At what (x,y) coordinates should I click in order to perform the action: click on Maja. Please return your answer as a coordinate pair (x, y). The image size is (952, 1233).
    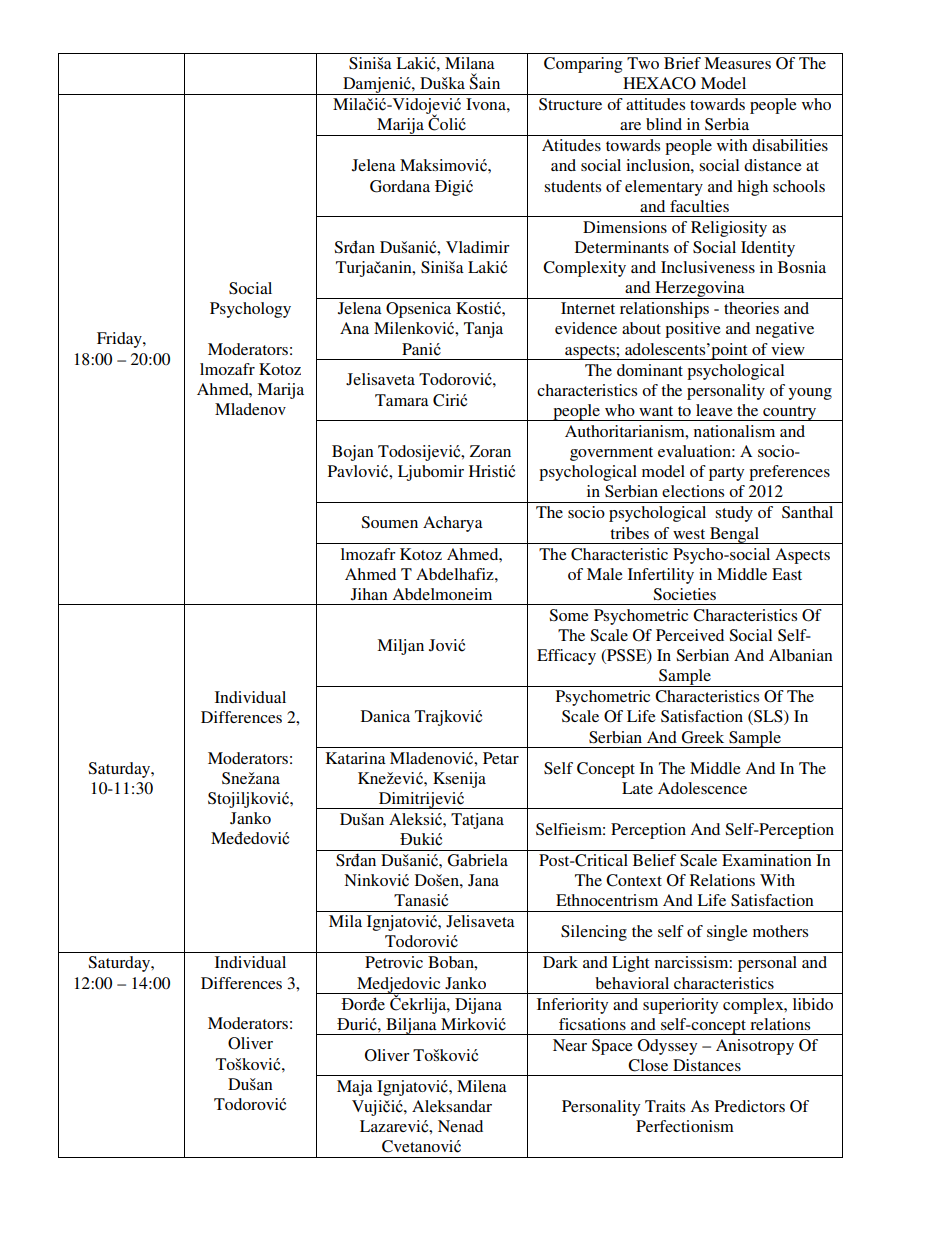
    Looking at the image, I should click on (355, 1088).
